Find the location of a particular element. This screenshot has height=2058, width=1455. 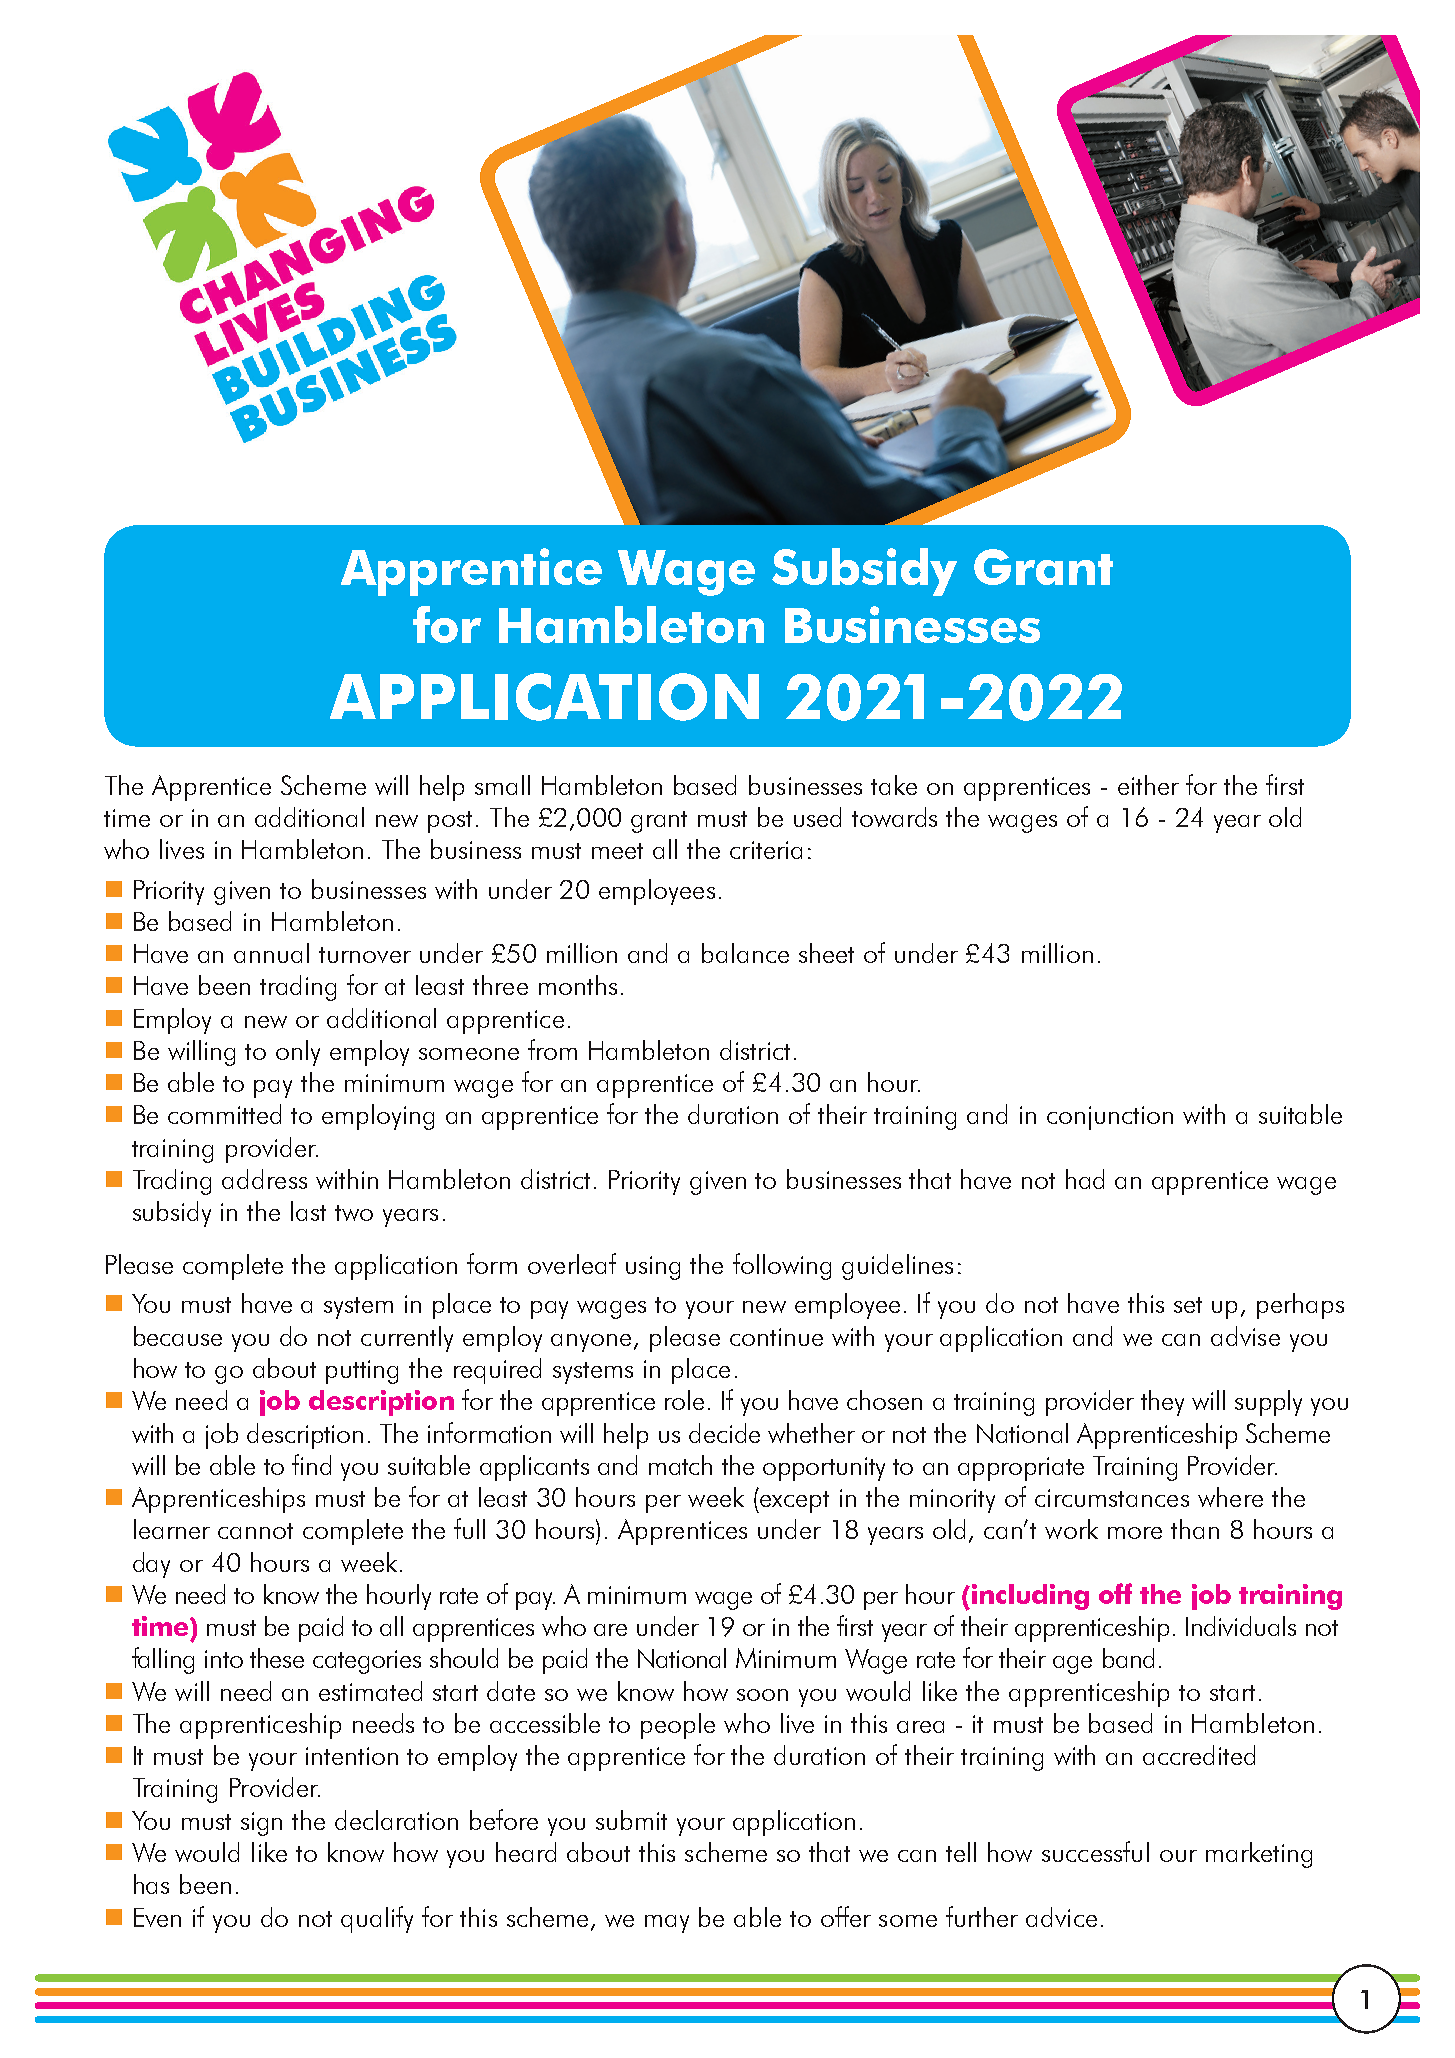

criteria is located at coordinates (766, 850).
